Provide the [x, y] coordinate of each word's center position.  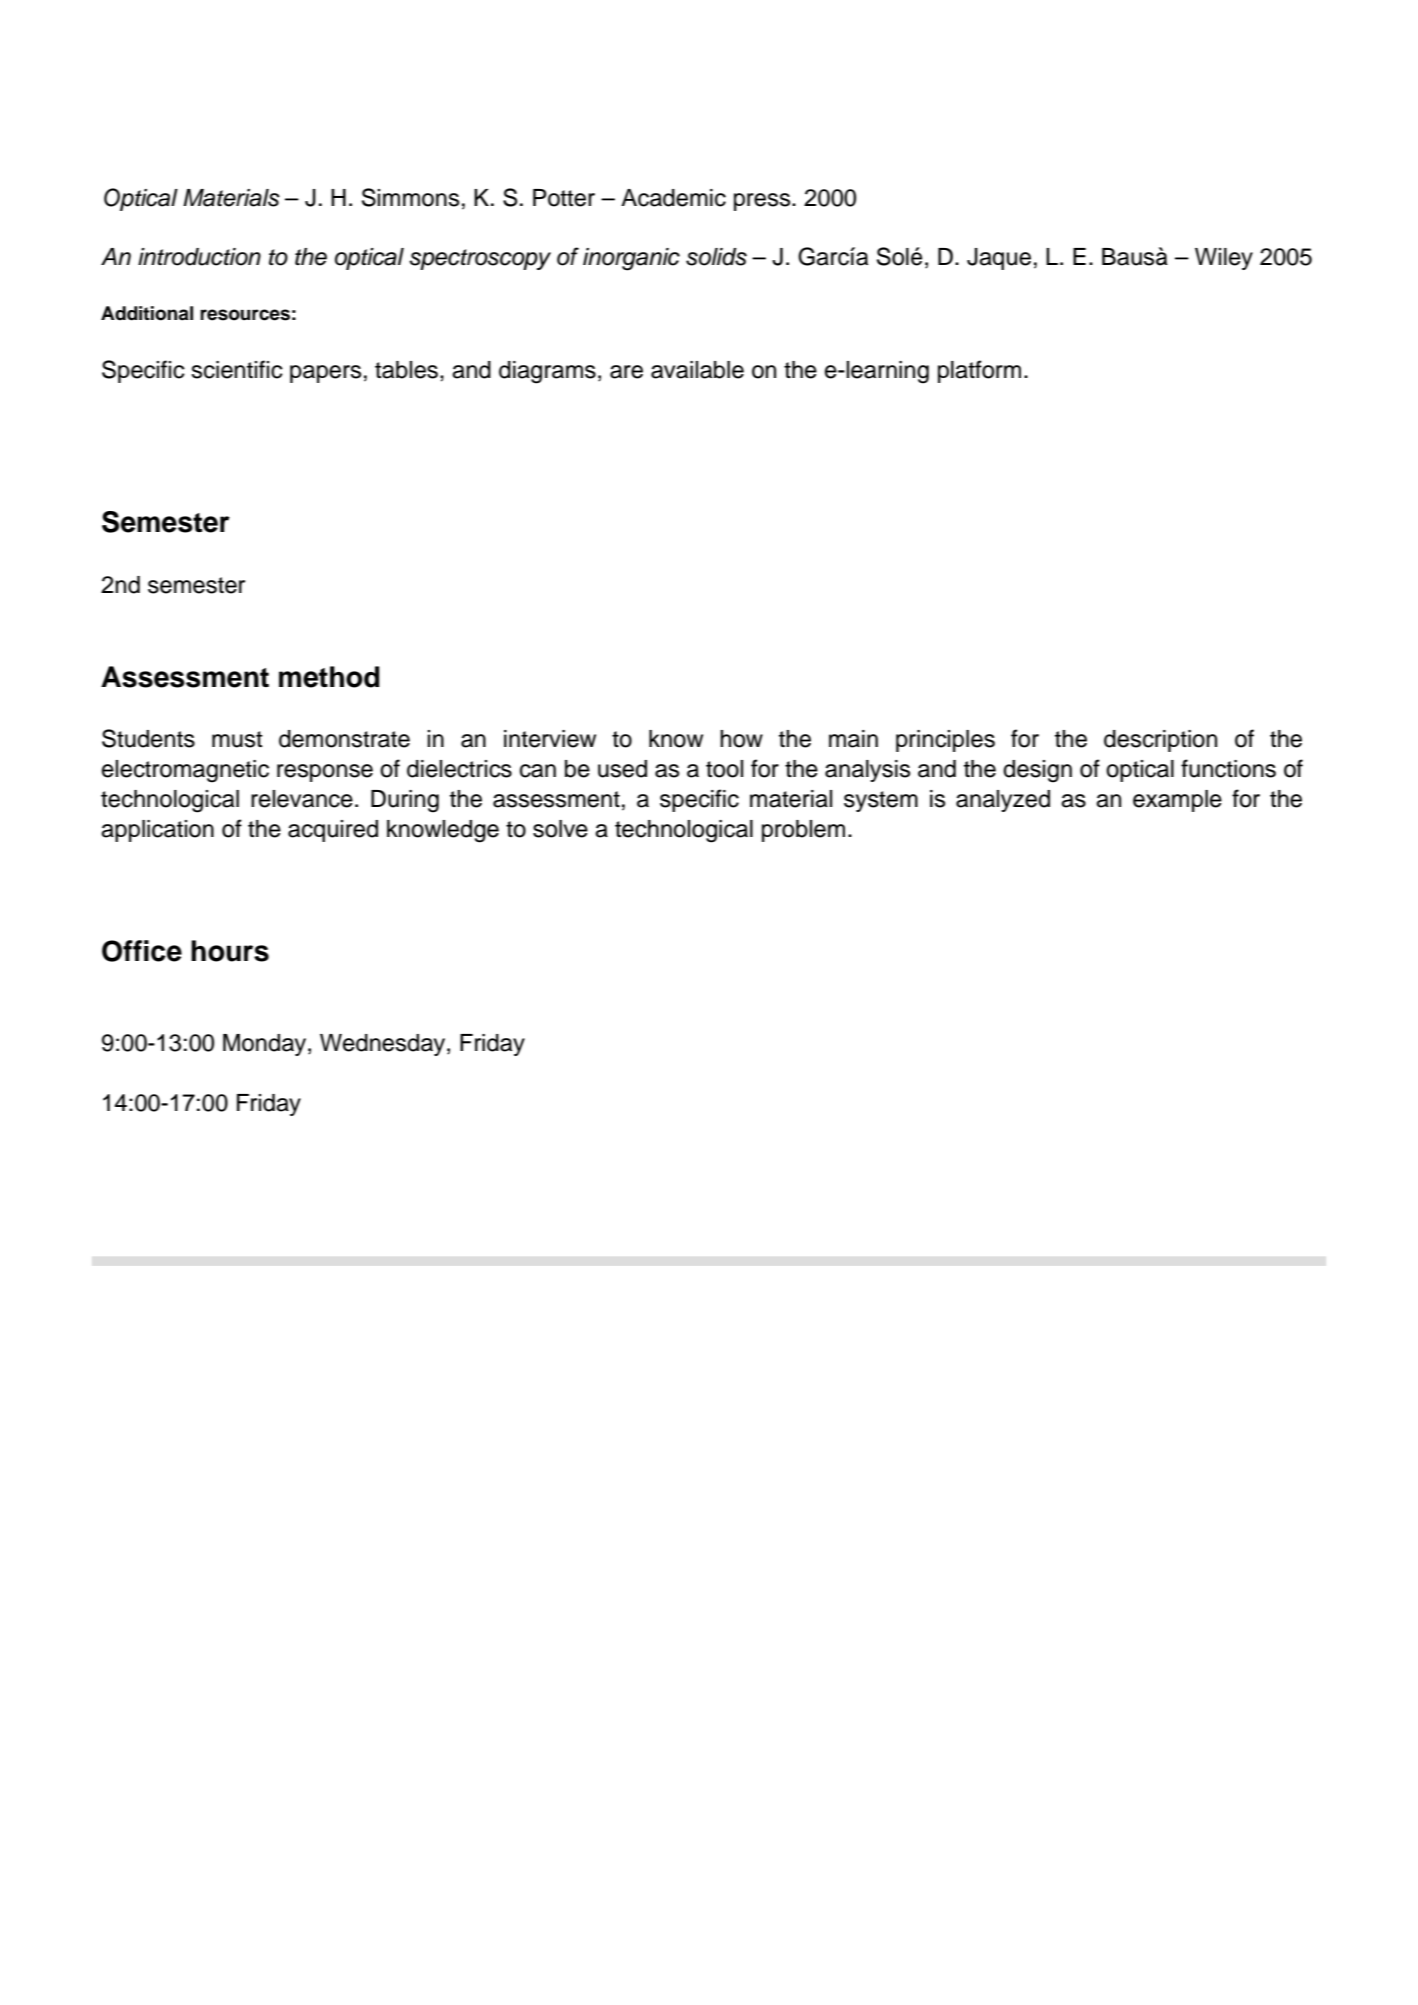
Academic [673, 198]
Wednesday [384, 1045]
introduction [199, 257]
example [1177, 801]
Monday [266, 1045]
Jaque [999, 259]
